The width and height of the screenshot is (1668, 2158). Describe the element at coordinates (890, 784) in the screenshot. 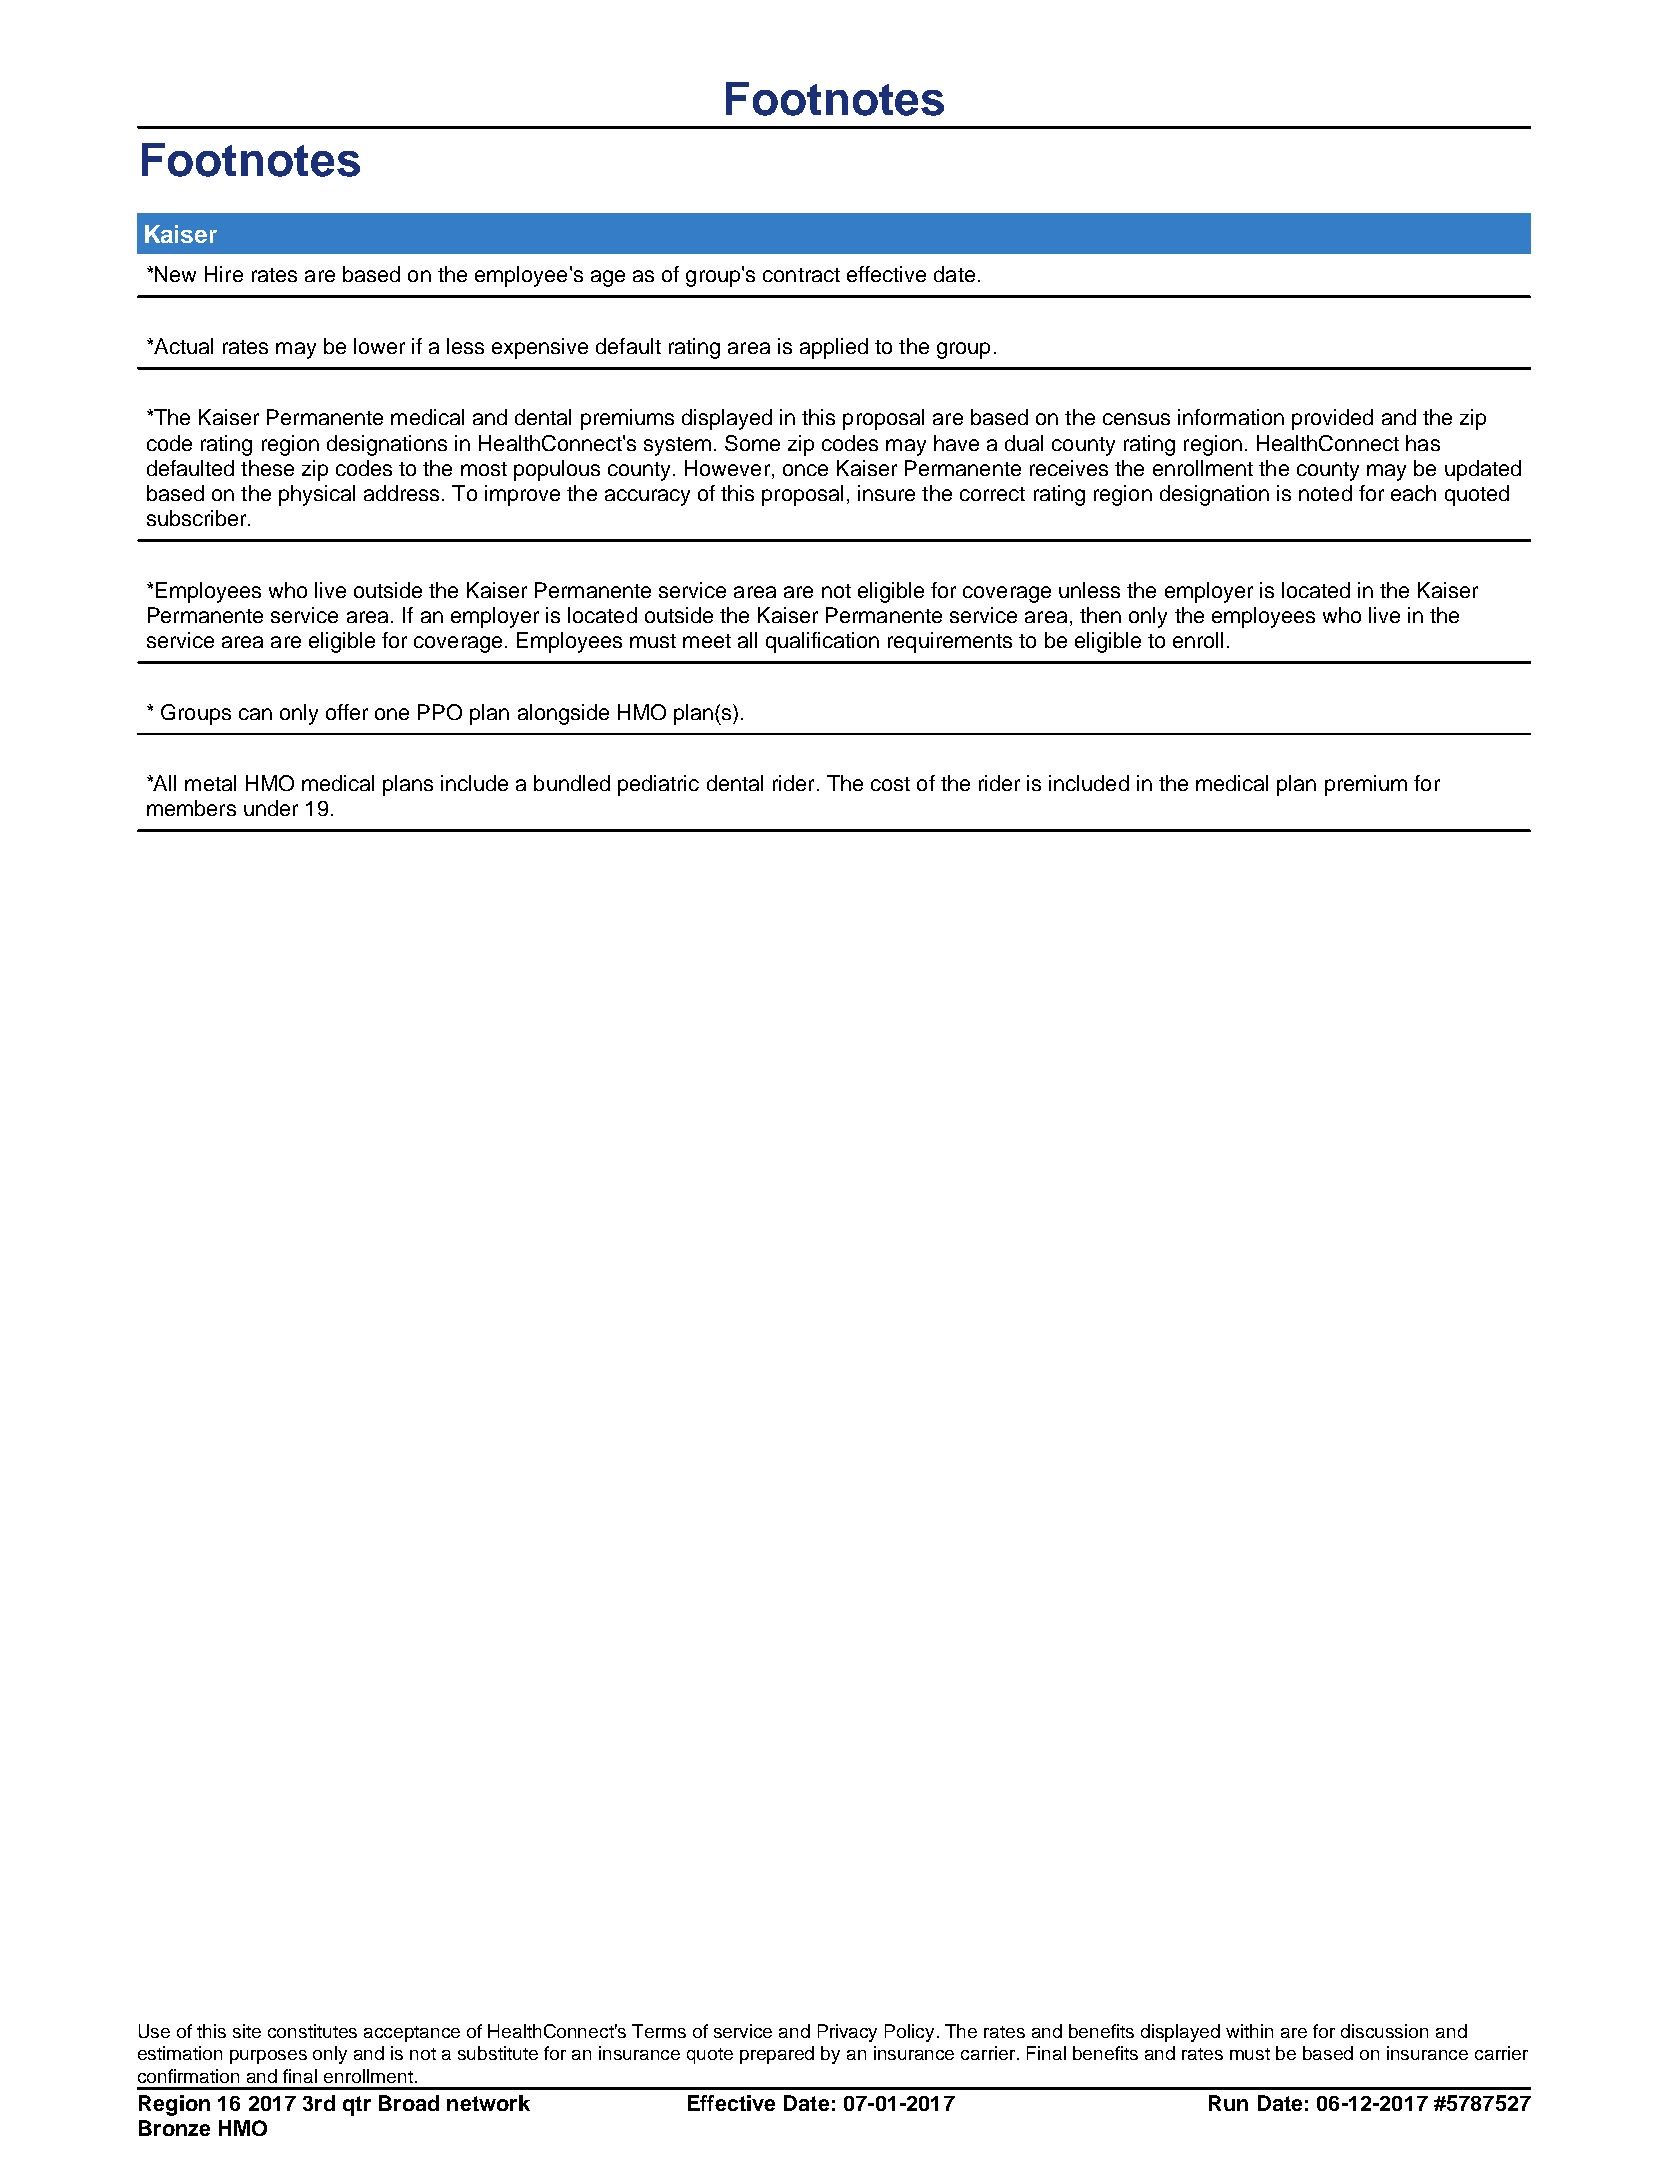

I see `cost` at that location.
